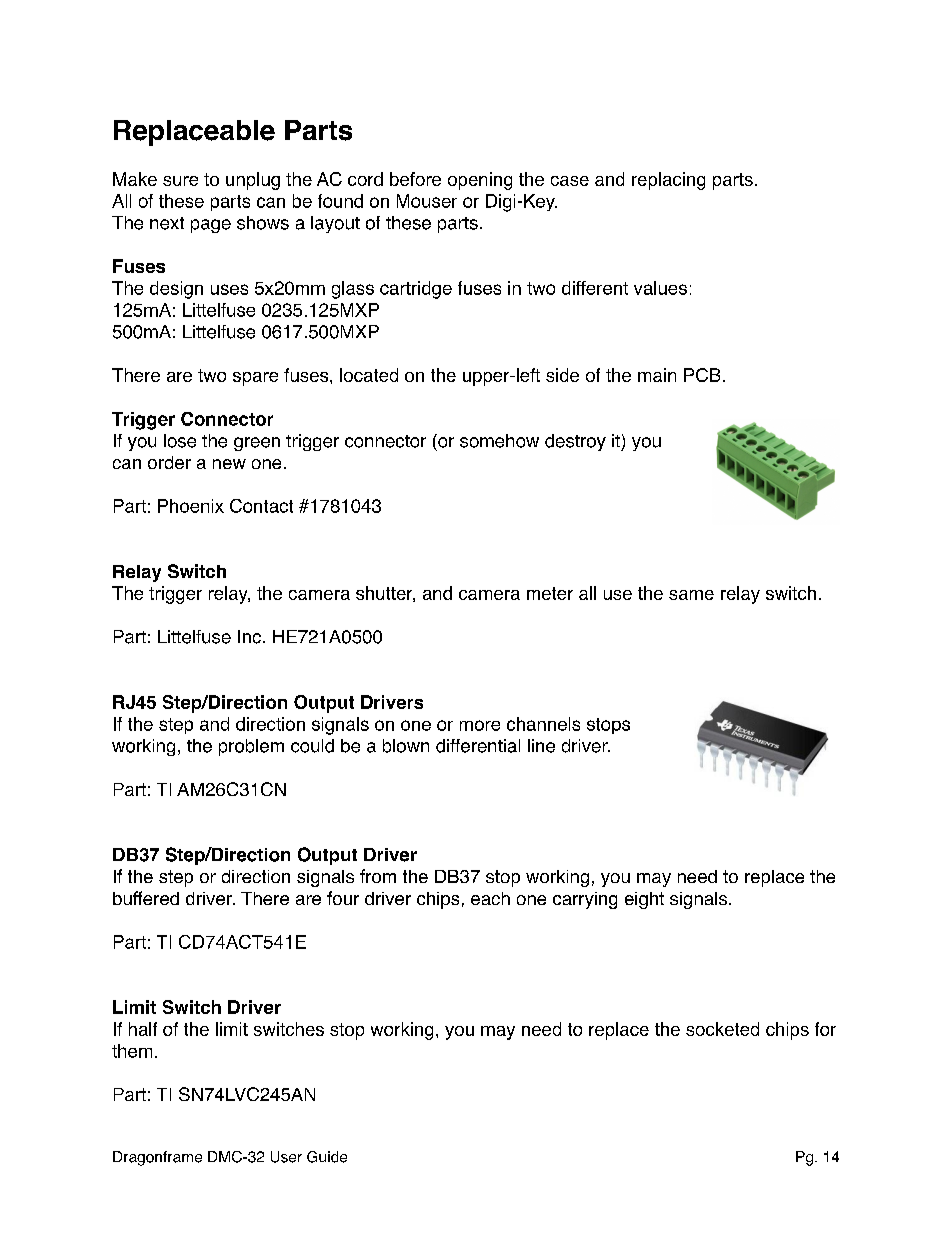 The image size is (952, 1233). Describe the element at coordinates (668, 181) in the page. I see `replacing` at that location.
